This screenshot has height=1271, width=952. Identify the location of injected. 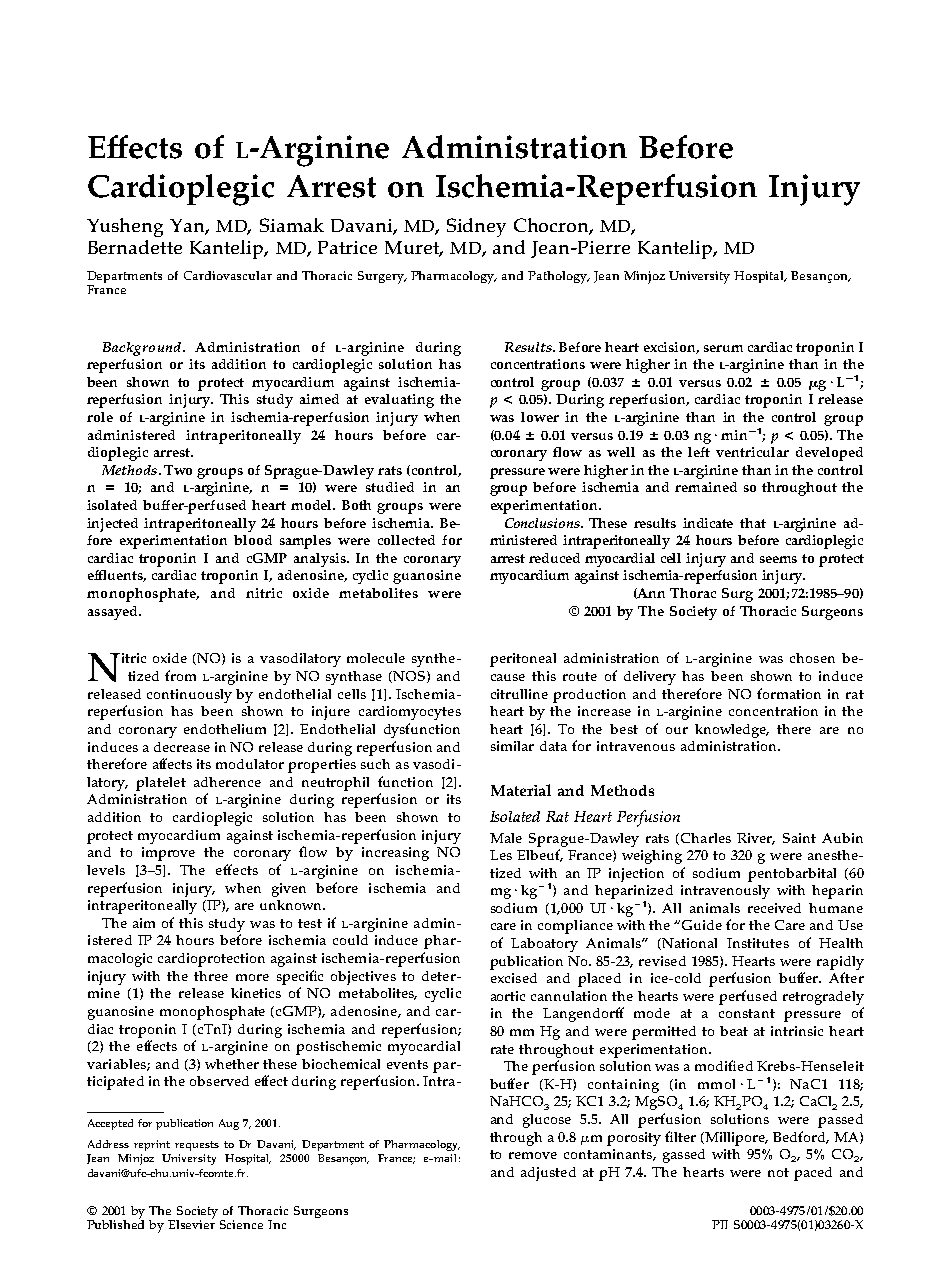
(112, 525).
